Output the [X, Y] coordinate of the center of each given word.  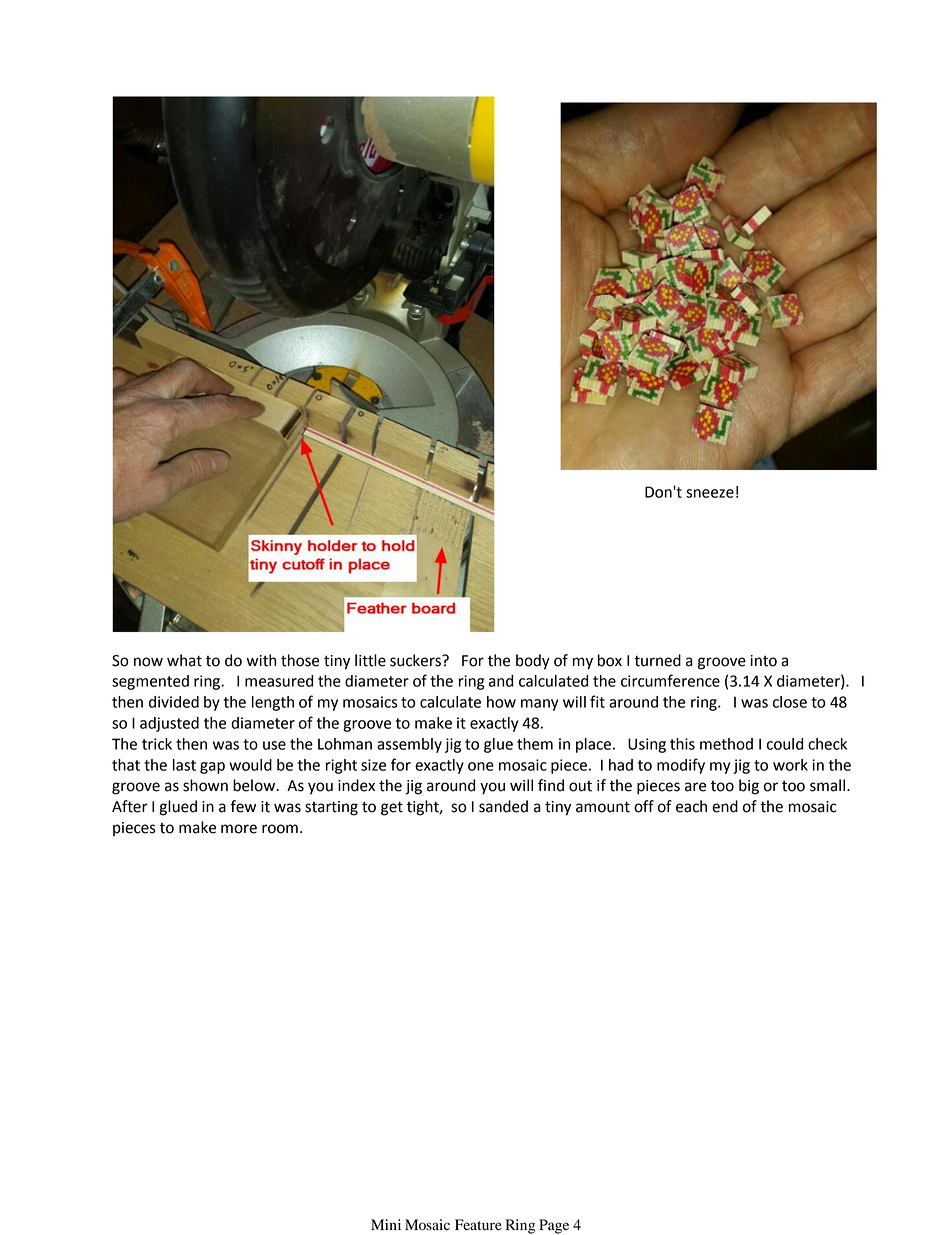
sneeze [710, 493]
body [533, 662]
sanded [503, 806]
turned [657, 660]
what [184, 660]
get [392, 808]
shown [205, 785]
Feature [478, 1225]
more [239, 829]
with [261, 660]
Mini [386, 1224]
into [763, 661]
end [725, 806]
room [280, 829]
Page [554, 1226]
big [749, 787]
